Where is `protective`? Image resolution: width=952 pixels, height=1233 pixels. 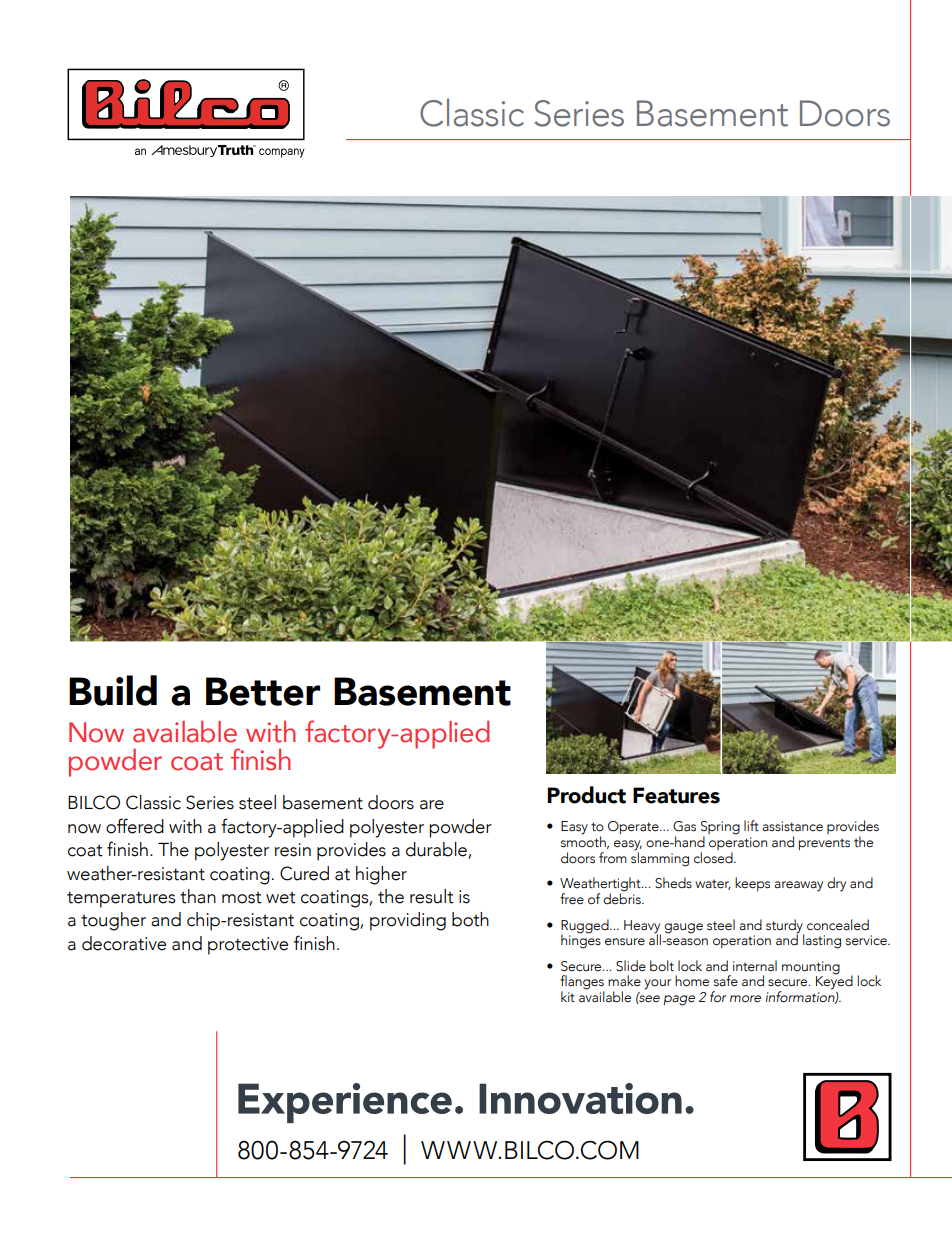
protective is located at coordinates (248, 946).
